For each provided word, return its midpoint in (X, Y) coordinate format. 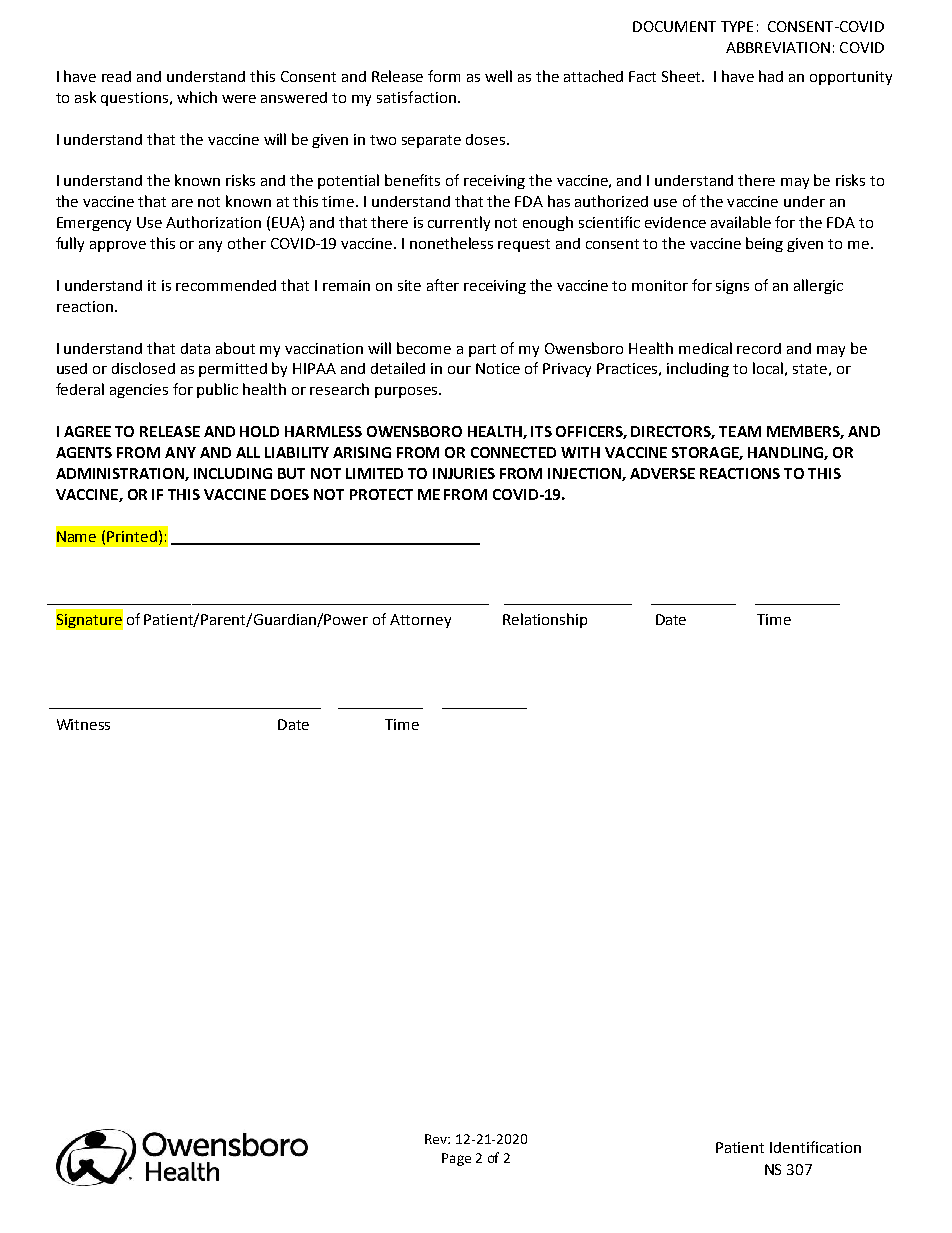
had (771, 76)
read (116, 76)
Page (456, 1159)
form (444, 76)
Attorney (420, 621)
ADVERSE (662, 473)
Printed (132, 536)
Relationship (545, 620)
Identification (815, 1147)
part (482, 350)
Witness (83, 724)
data (195, 348)
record (759, 348)
